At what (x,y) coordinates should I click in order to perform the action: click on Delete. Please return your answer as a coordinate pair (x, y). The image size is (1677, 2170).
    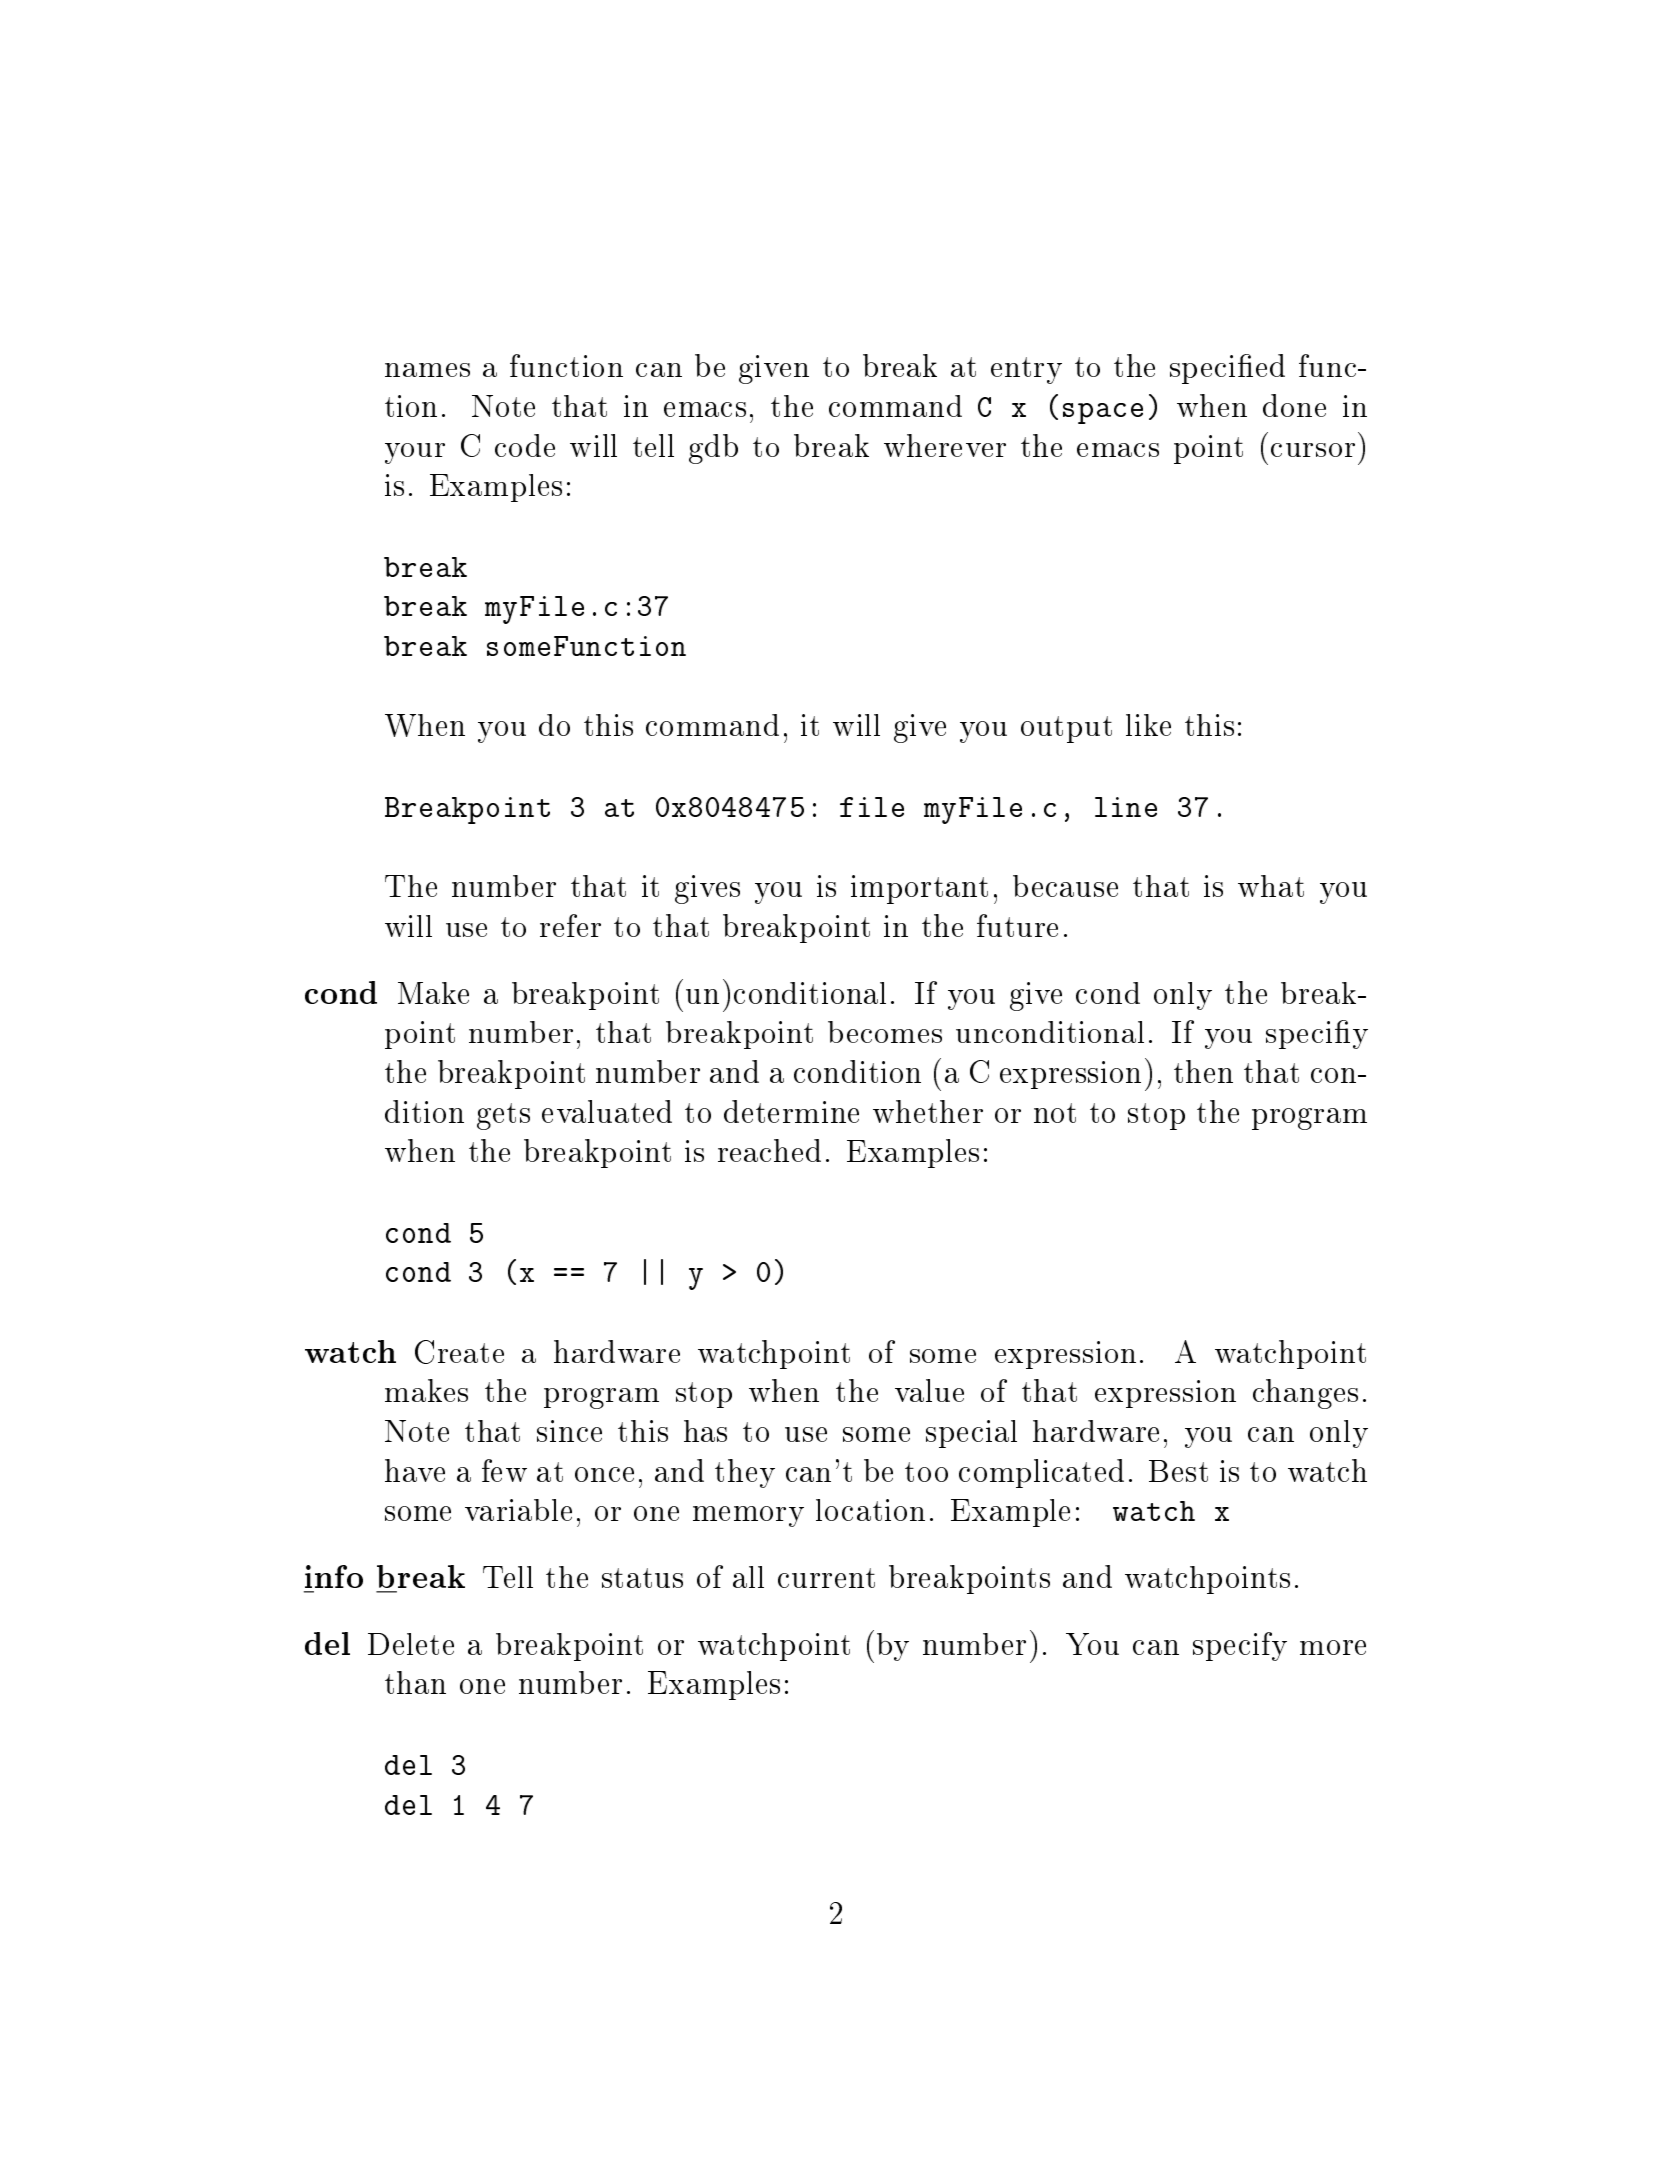
    Looking at the image, I should click on (411, 1644).
